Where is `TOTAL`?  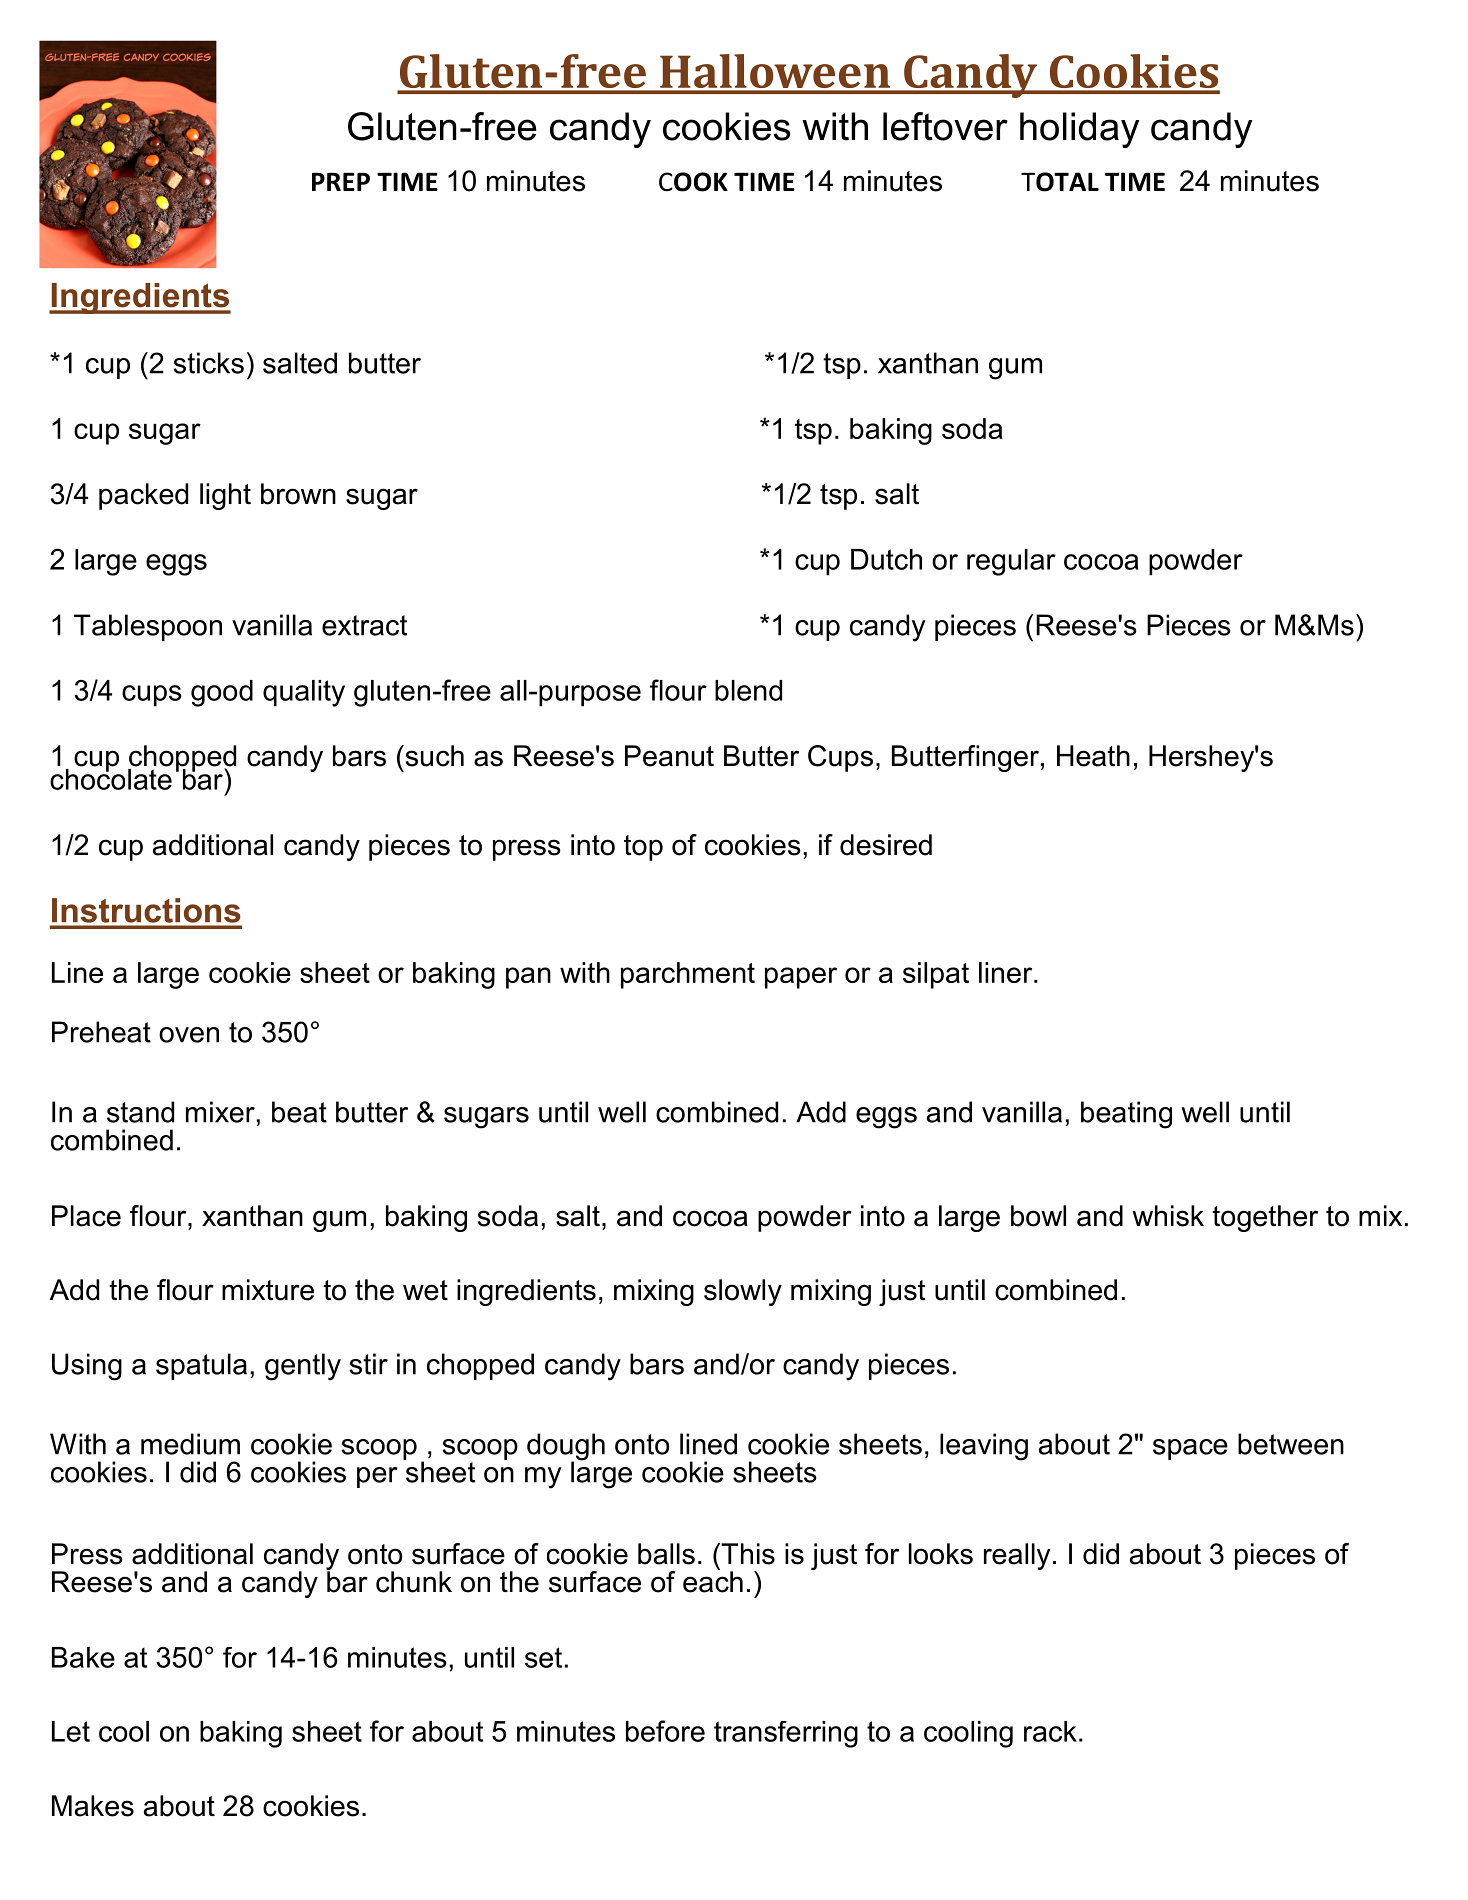
TOTAL is located at coordinates (1060, 182).
